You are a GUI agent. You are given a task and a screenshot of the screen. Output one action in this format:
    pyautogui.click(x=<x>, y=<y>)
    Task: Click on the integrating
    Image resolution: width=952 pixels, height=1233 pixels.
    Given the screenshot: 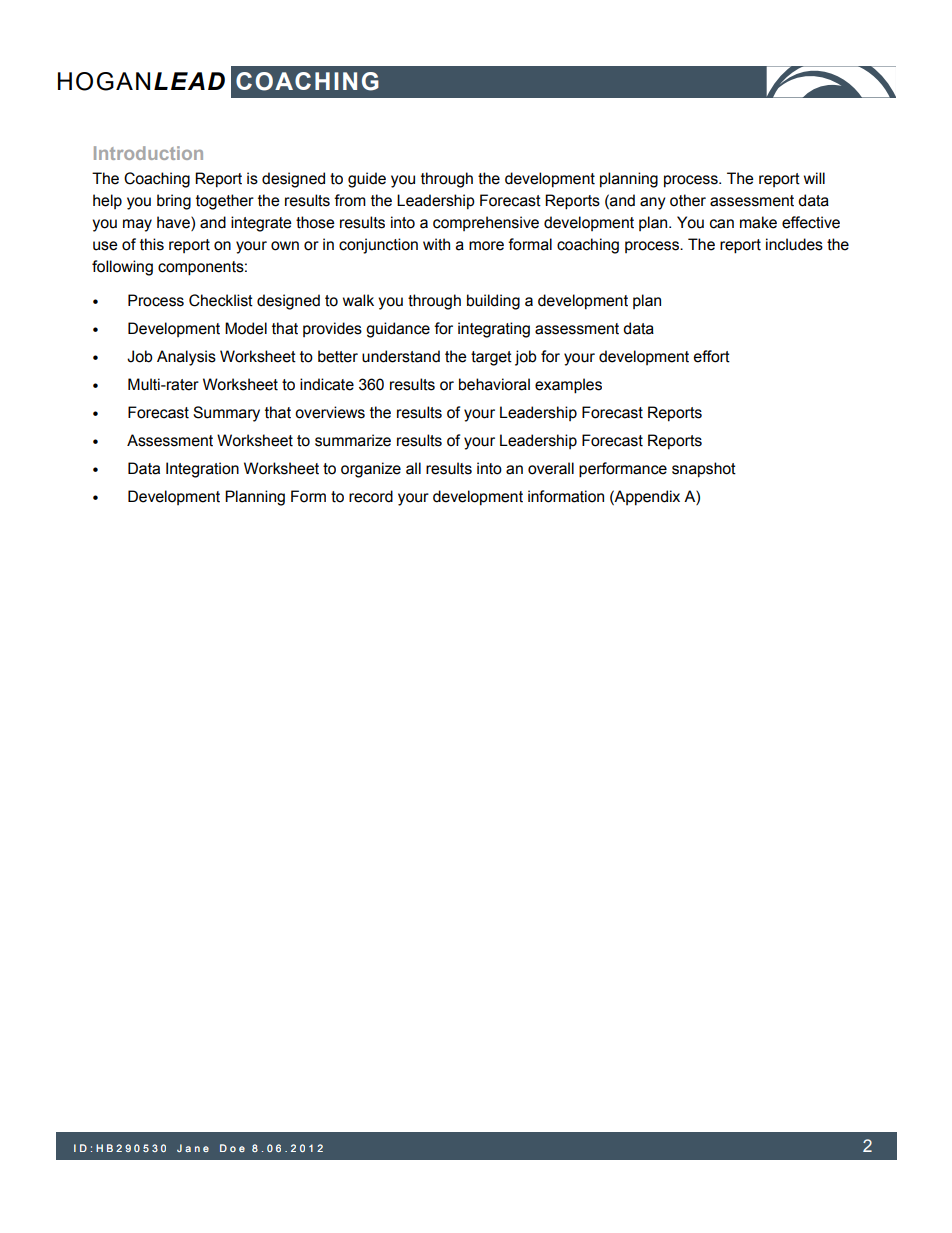 What is the action you would take?
    pyautogui.click(x=494, y=330)
